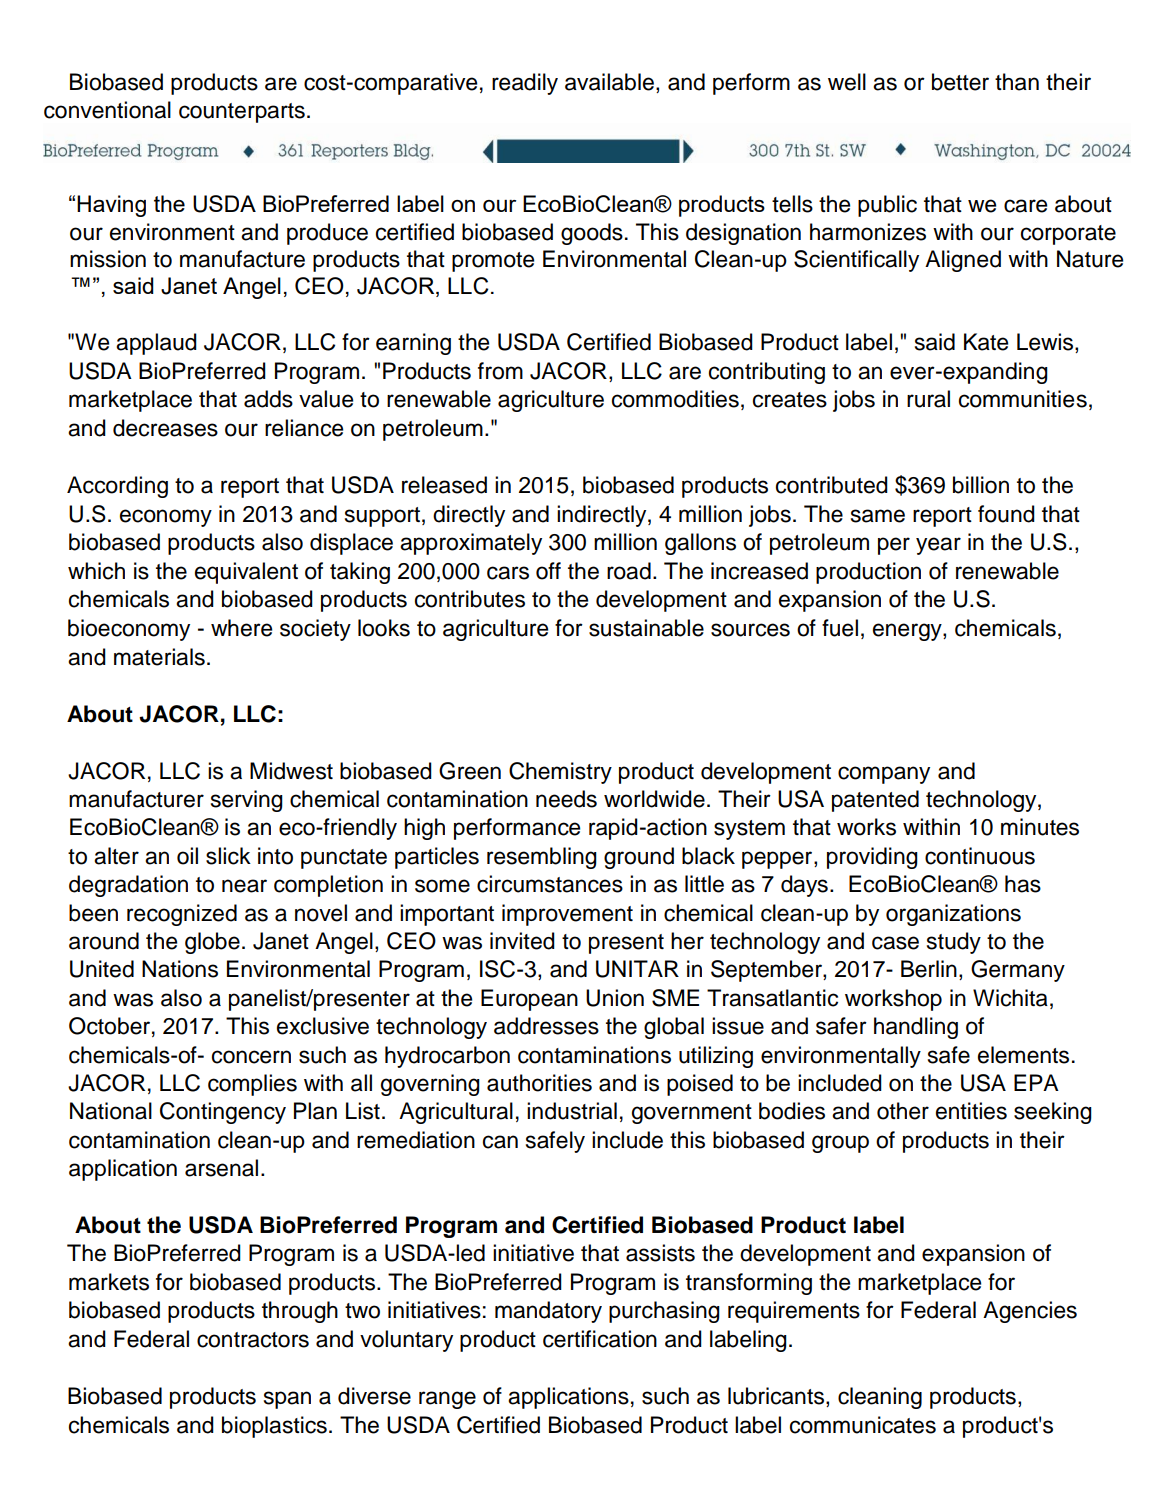 The width and height of the page is (1167, 1510). Describe the element at coordinates (609, 82) in the page. I see `available` at that location.
